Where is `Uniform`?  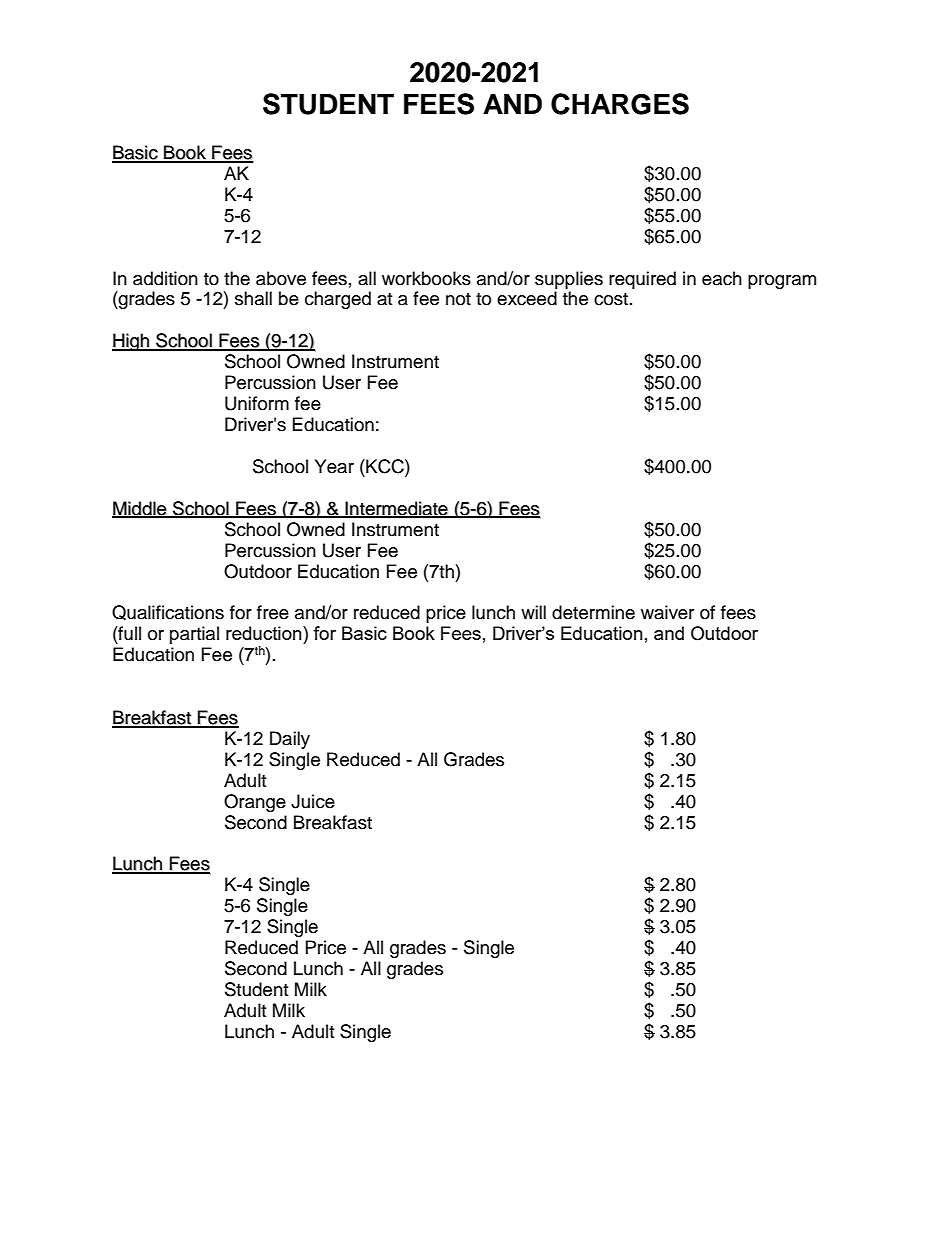 Uniform is located at coordinates (257, 403).
